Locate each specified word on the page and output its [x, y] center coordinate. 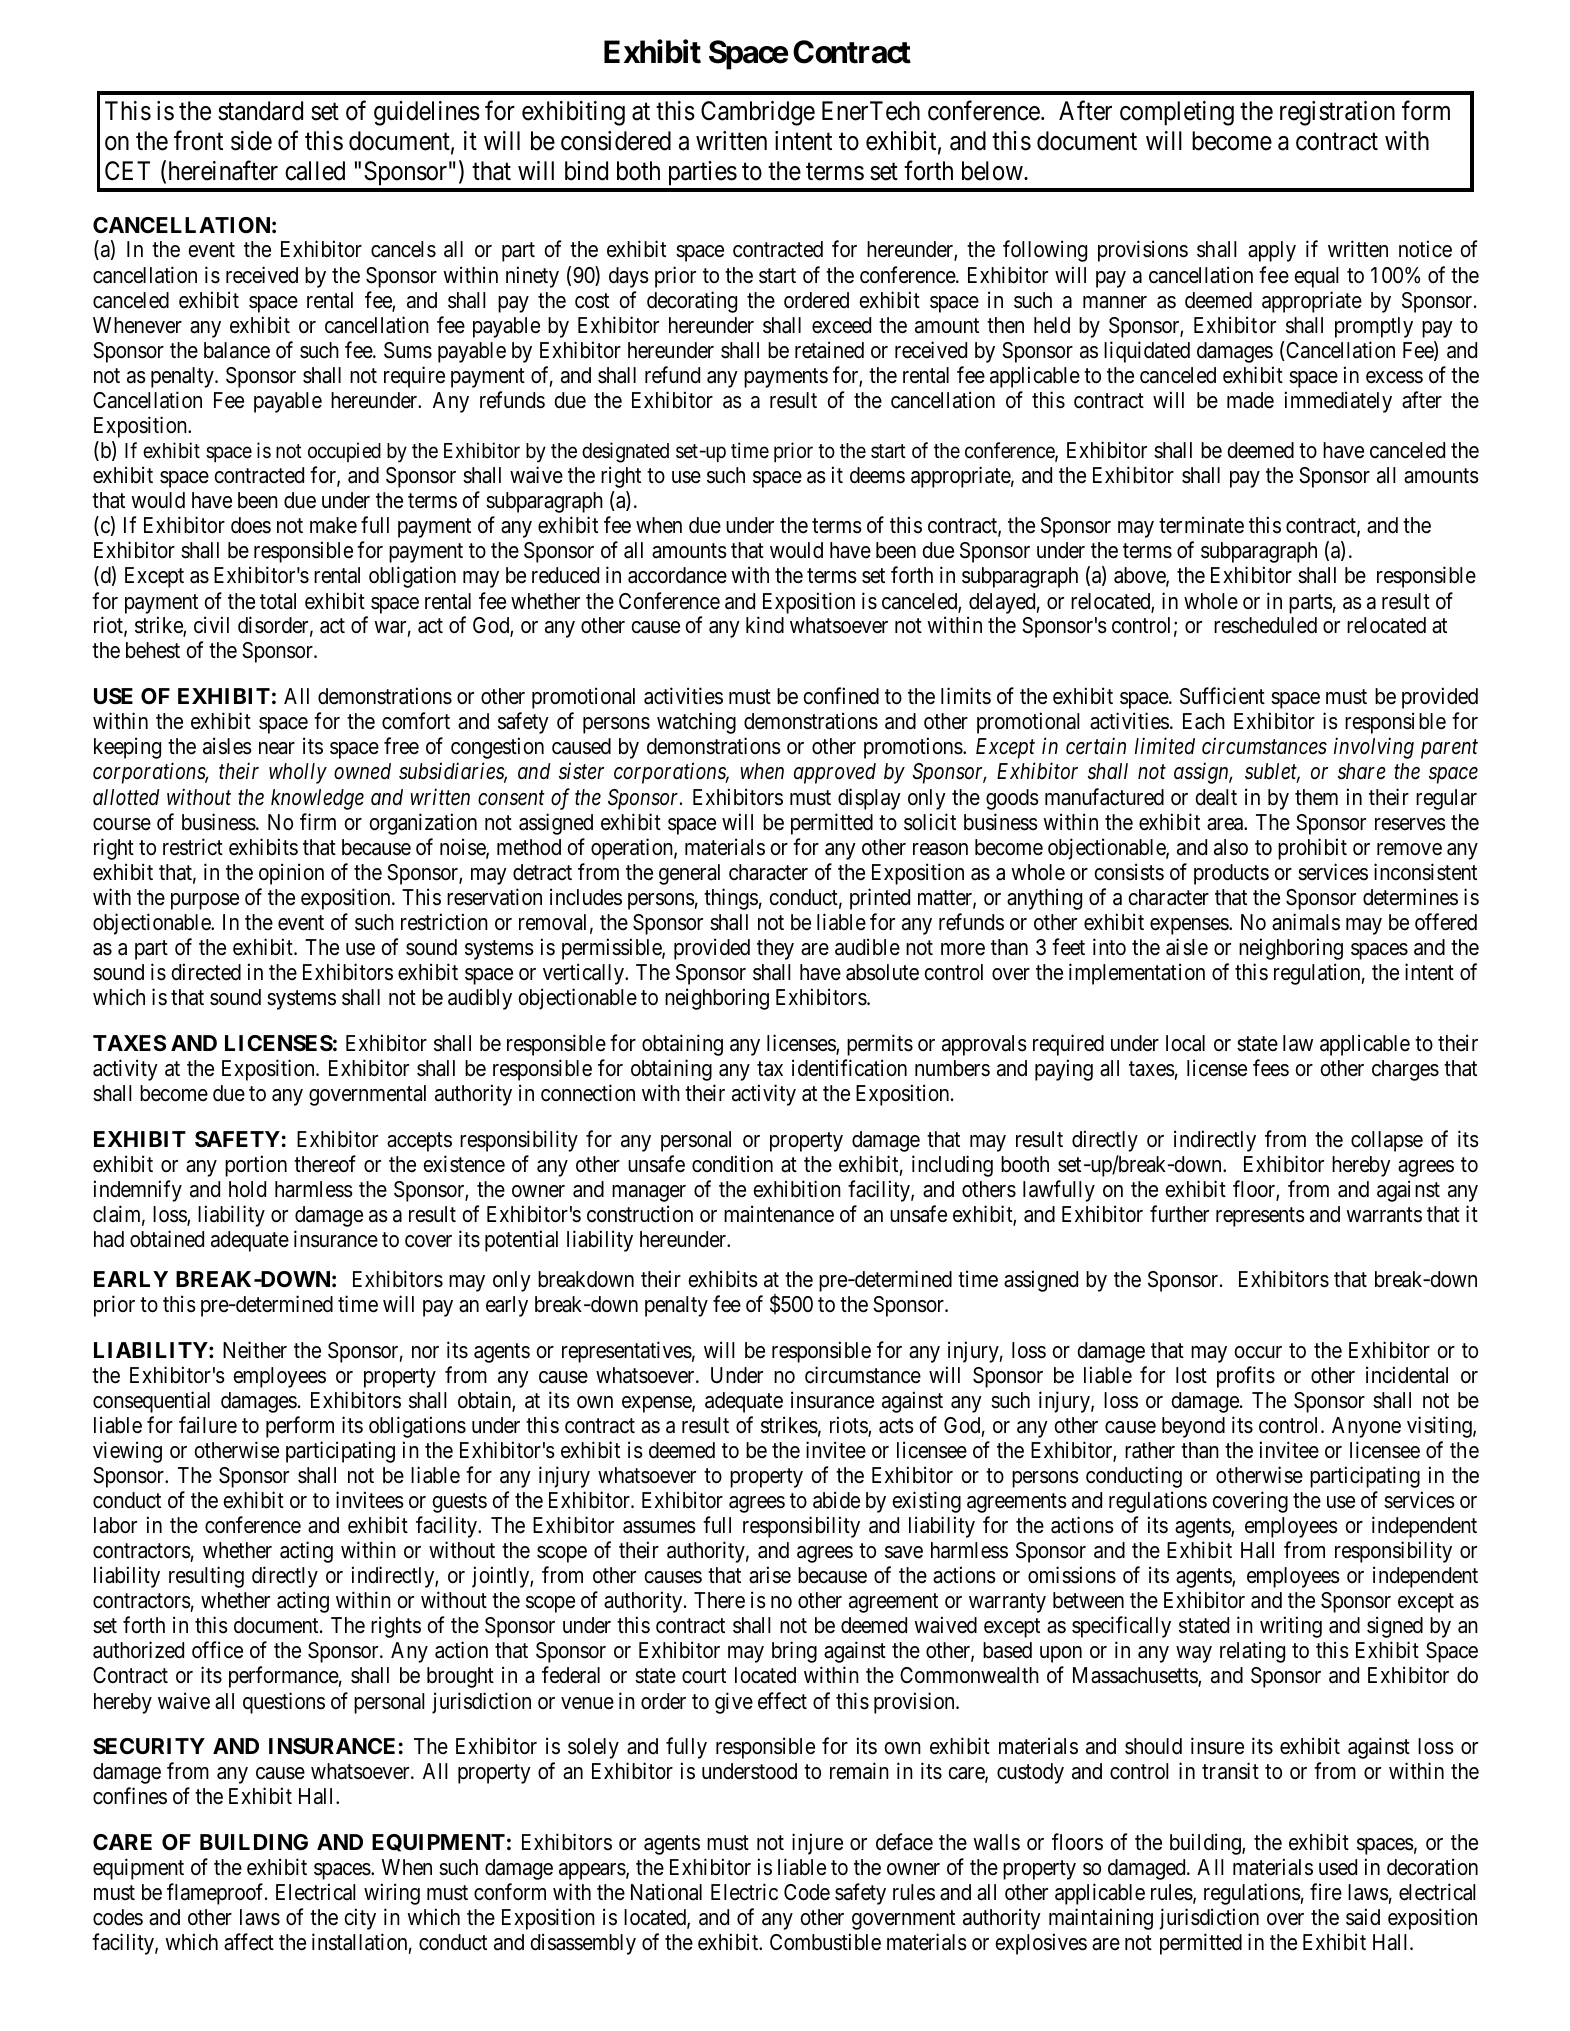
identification [849, 1068]
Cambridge [758, 113]
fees [1271, 1068]
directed [206, 972]
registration [1337, 113]
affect [249, 1942]
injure [817, 1844]
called [315, 171]
